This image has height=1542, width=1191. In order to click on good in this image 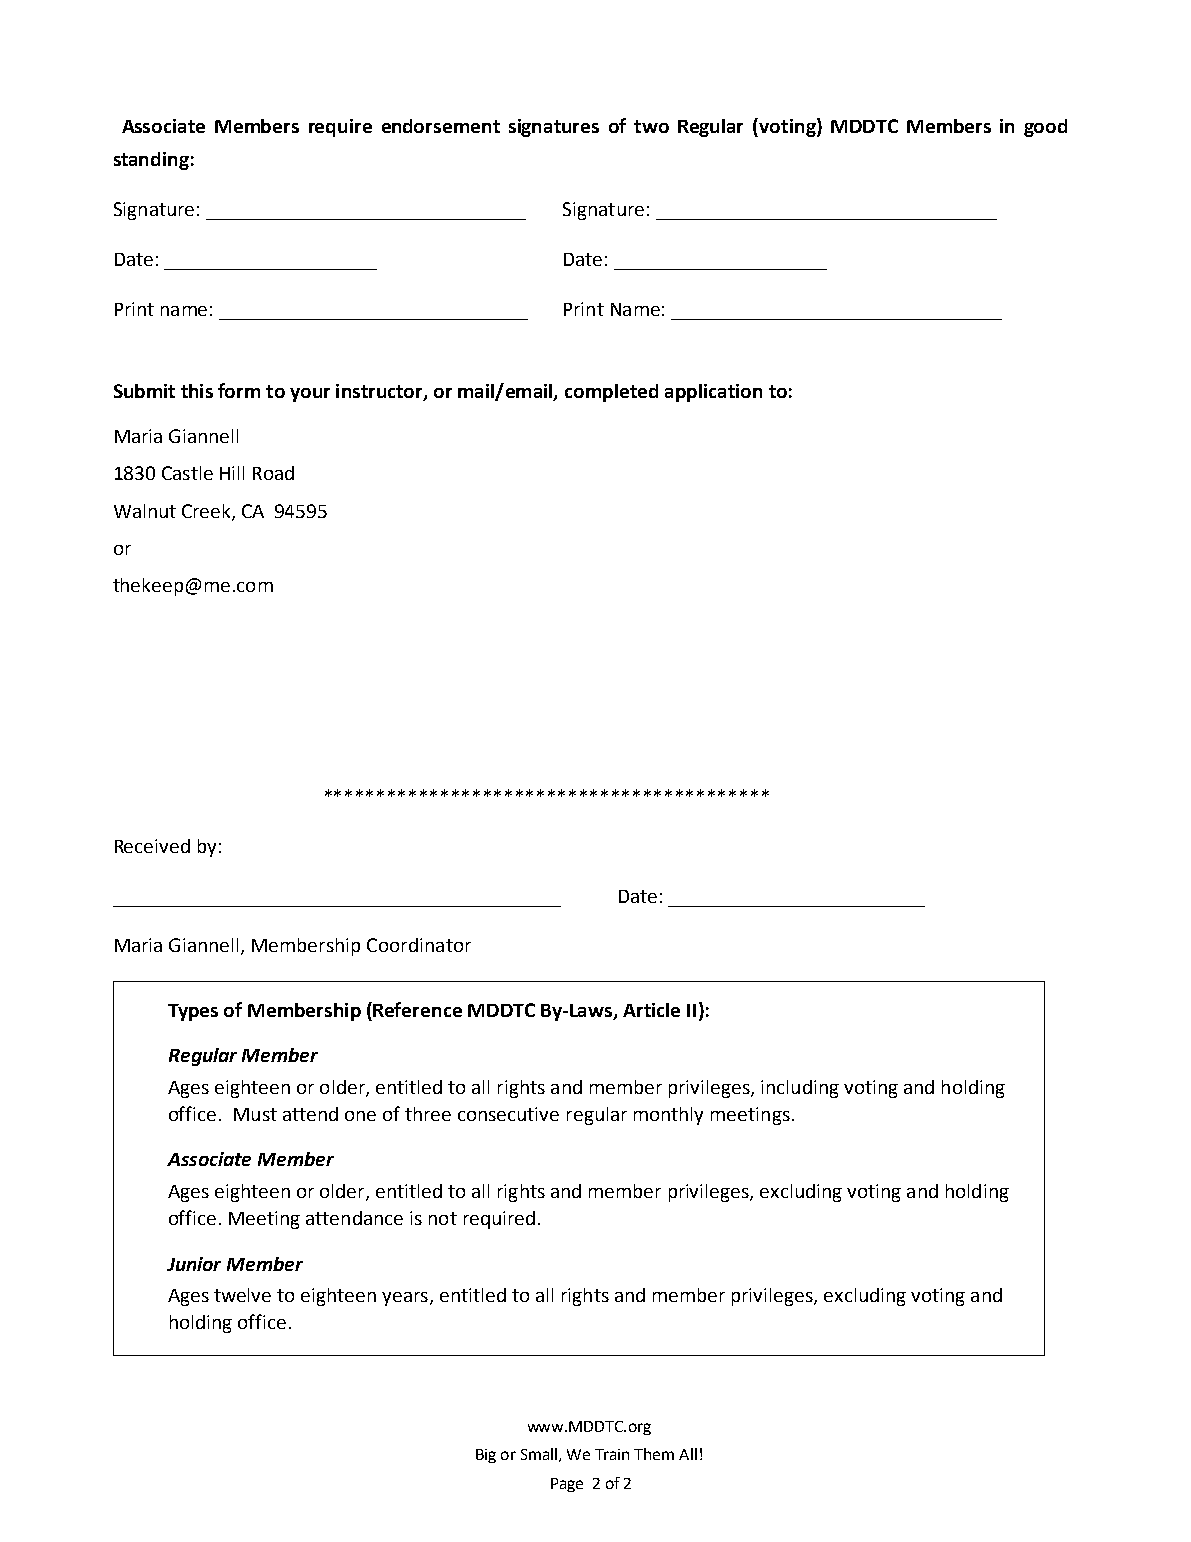, I will do `click(1045, 128)`.
